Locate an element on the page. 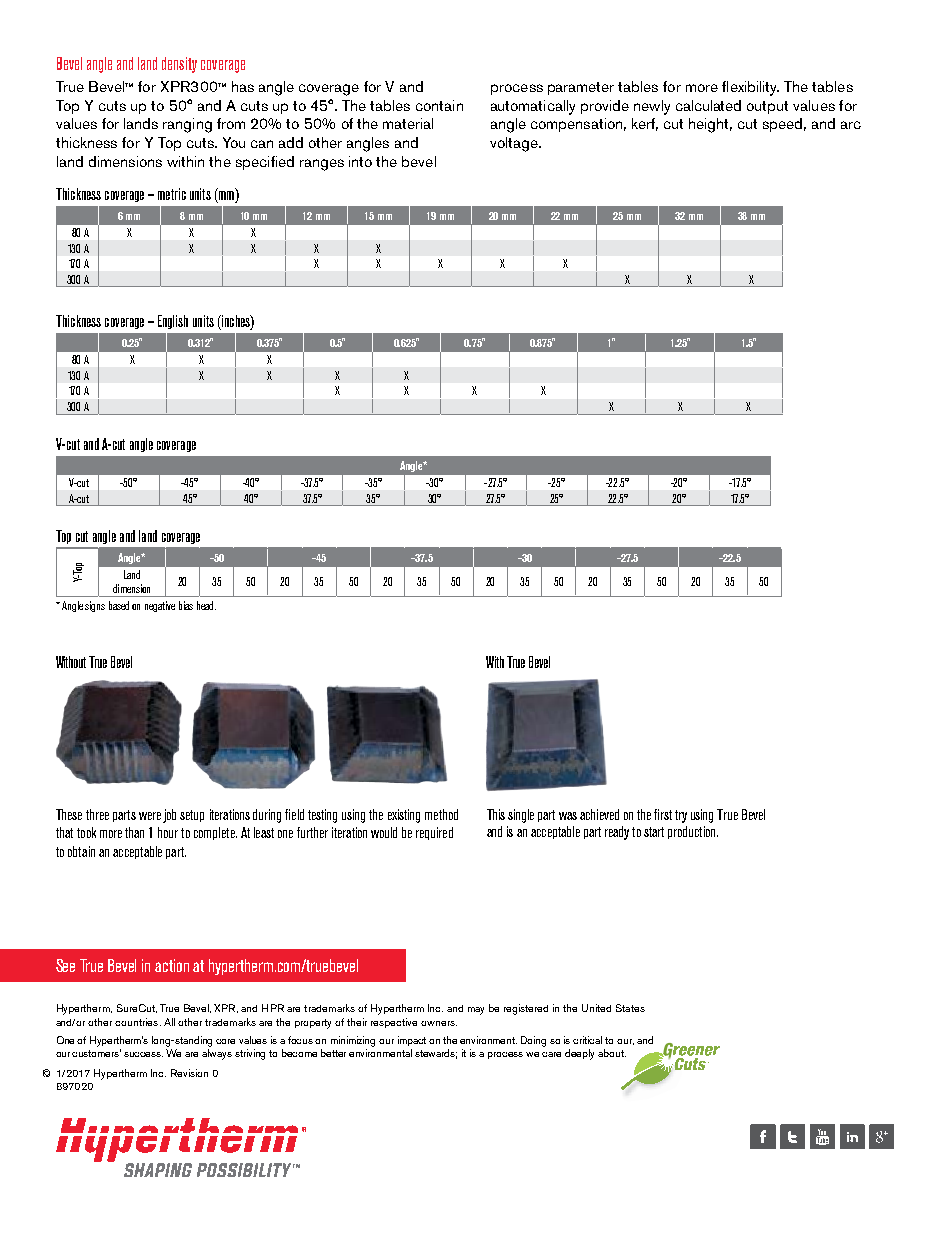  success is located at coordinates (143, 1054).
